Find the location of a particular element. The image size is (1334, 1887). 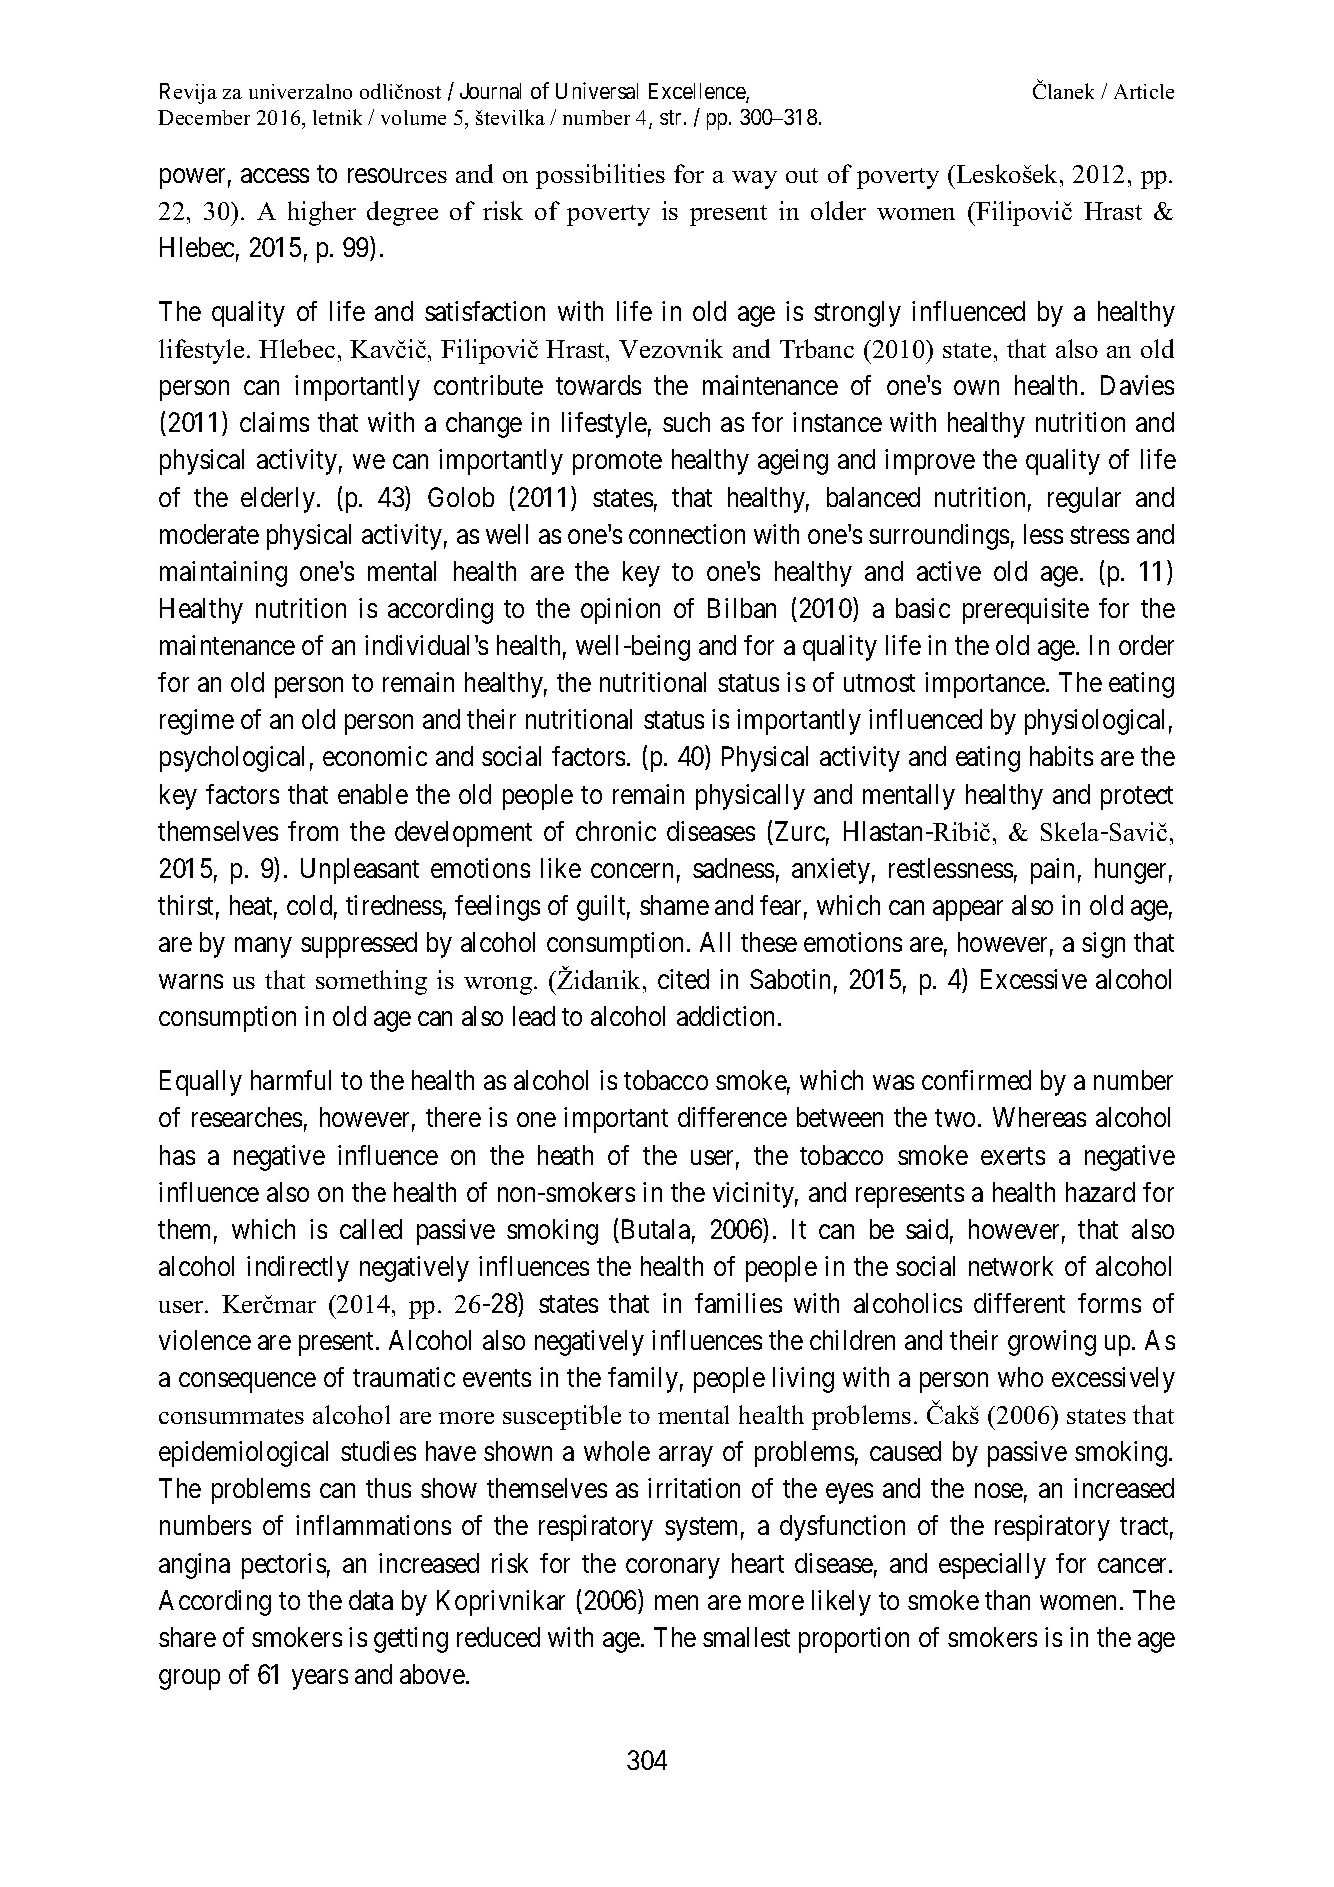

access is located at coordinates (275, 175).
